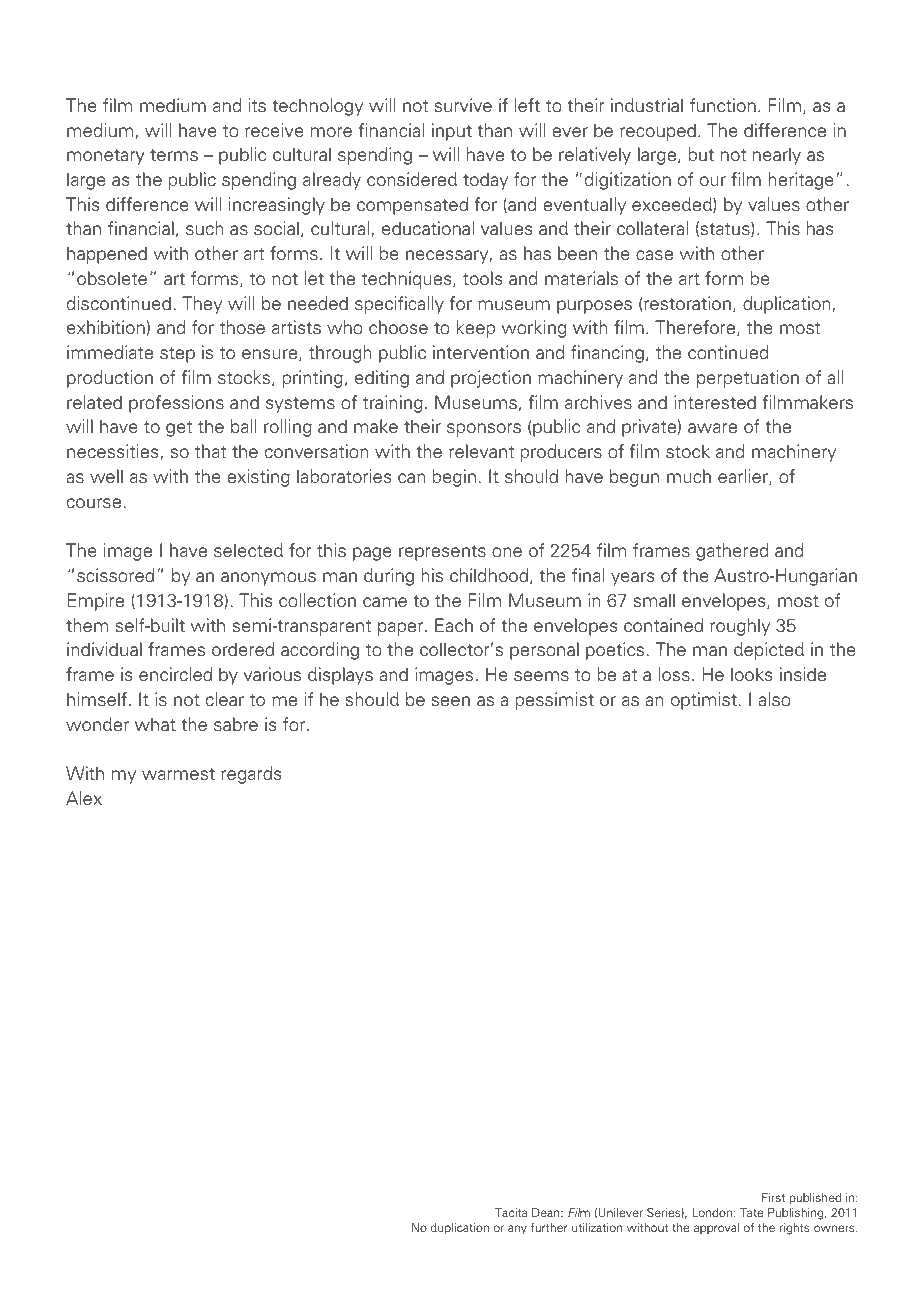 The height and width of the image is (1308, 924). I want to click on input, so click(452, 132).
